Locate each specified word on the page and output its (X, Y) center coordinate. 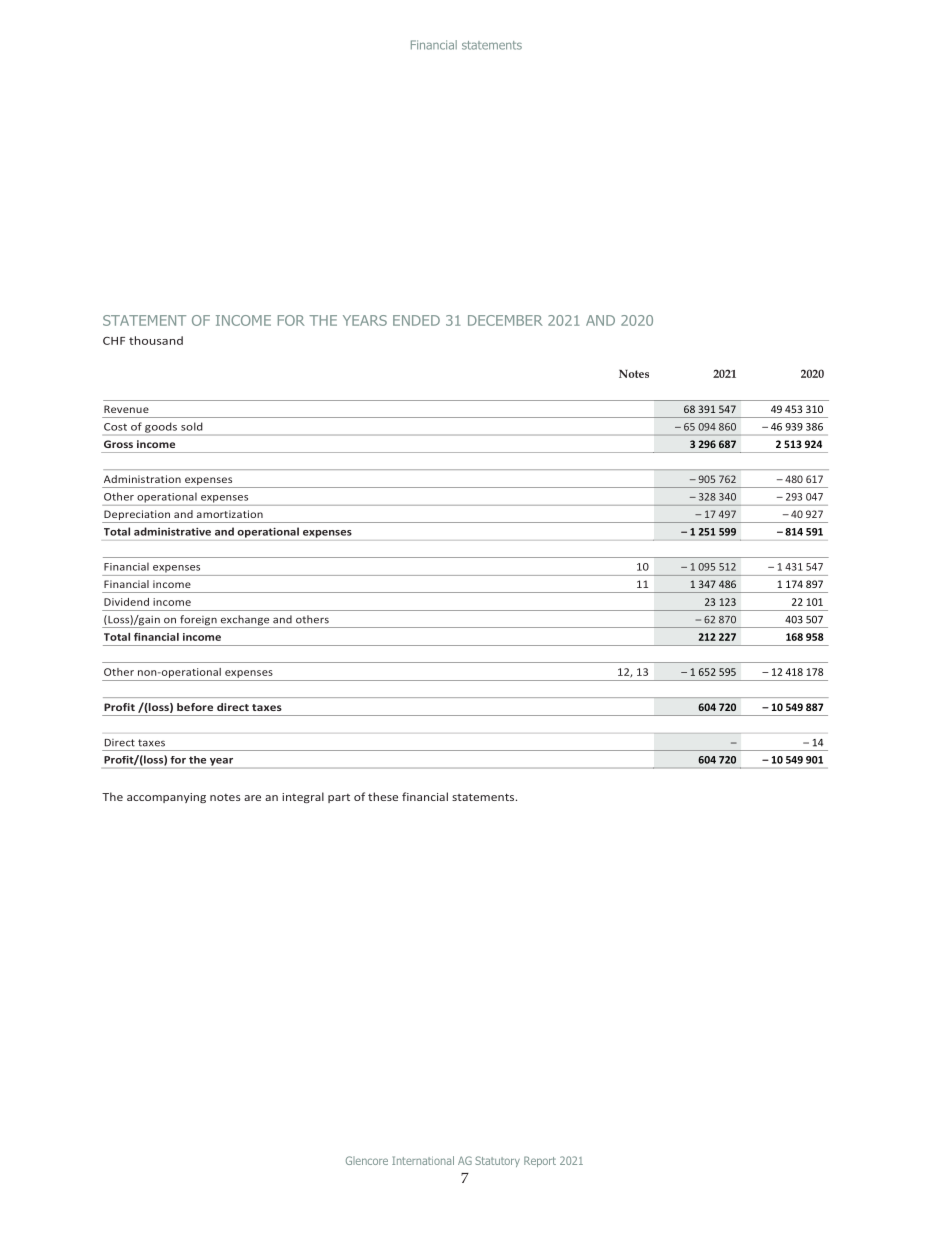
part (339, 798)
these (383, 796)
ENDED (416, 320)
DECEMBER (505, 320)
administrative (172, 531)
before (195, 707)
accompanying (166, 798)
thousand (156, 340)
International (423, 1160)
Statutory (497, 1161)
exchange (245, 621)
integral (303, 797)
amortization (230, 514)
